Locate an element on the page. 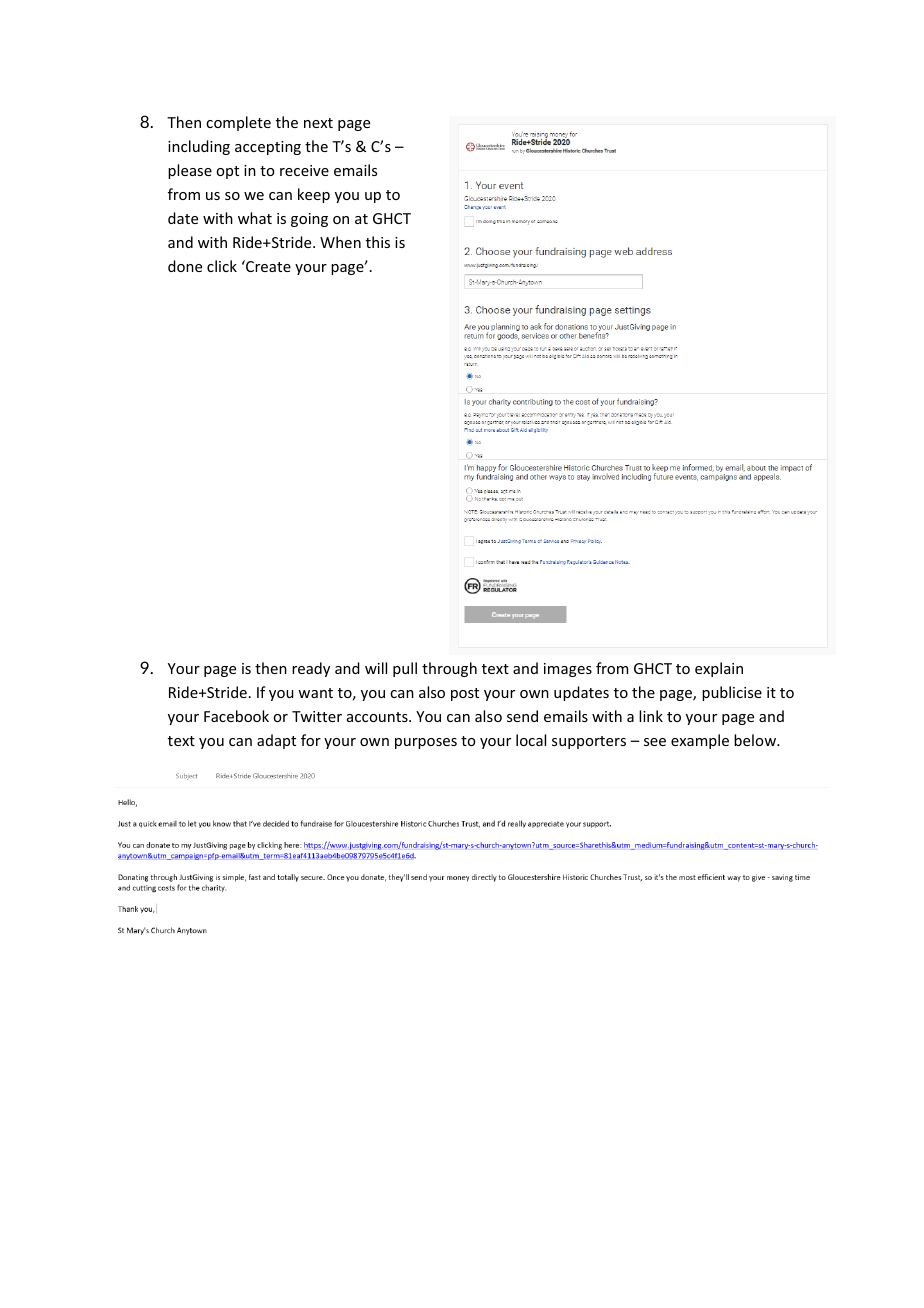 This document has width=924, height=1308. keep is located at coordinates (314, 195).
